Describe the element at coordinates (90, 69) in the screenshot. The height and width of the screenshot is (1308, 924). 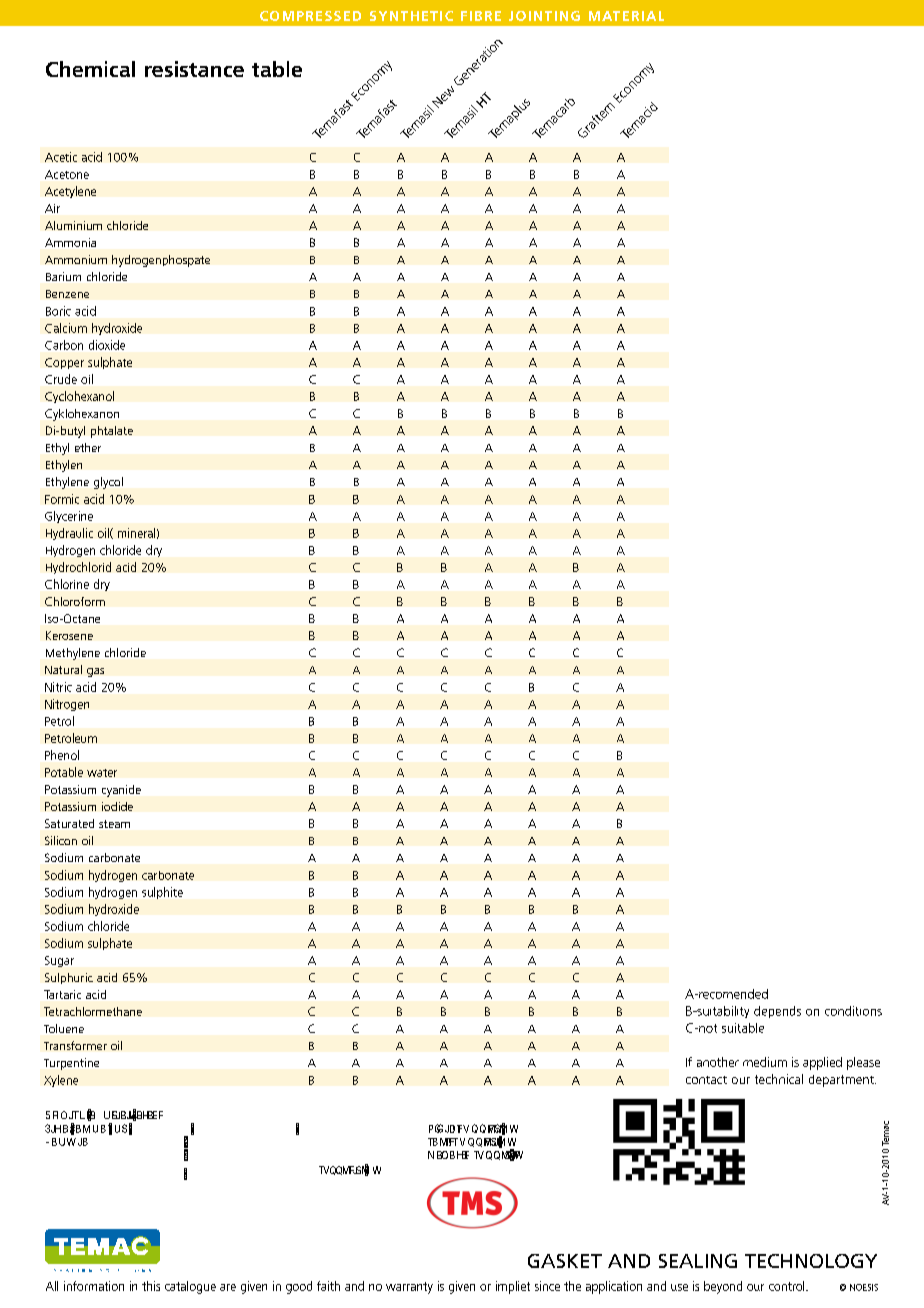
I see `Chemical` at that location.
